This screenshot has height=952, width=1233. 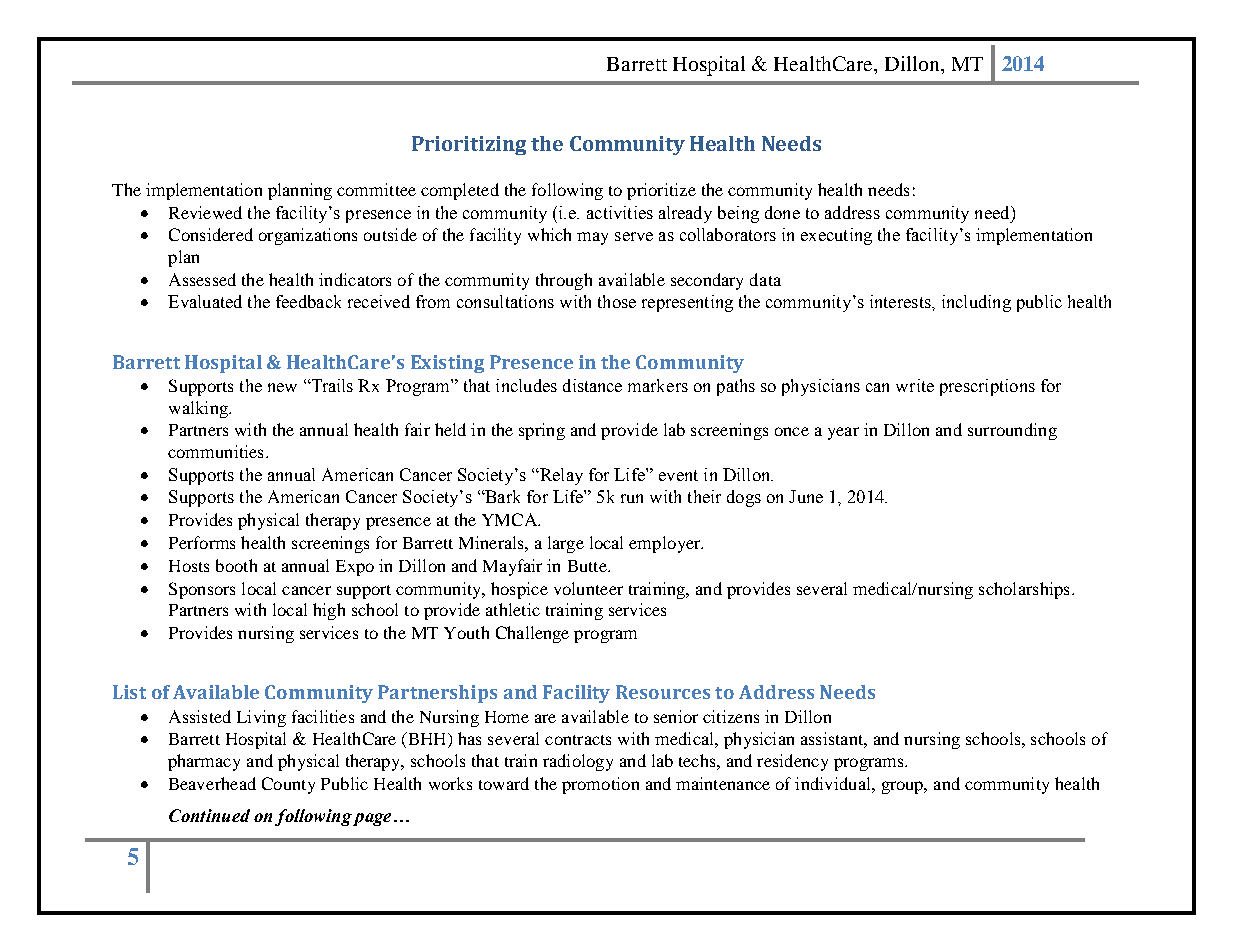 I want to click on Relay, so click(x=560, y=476).
